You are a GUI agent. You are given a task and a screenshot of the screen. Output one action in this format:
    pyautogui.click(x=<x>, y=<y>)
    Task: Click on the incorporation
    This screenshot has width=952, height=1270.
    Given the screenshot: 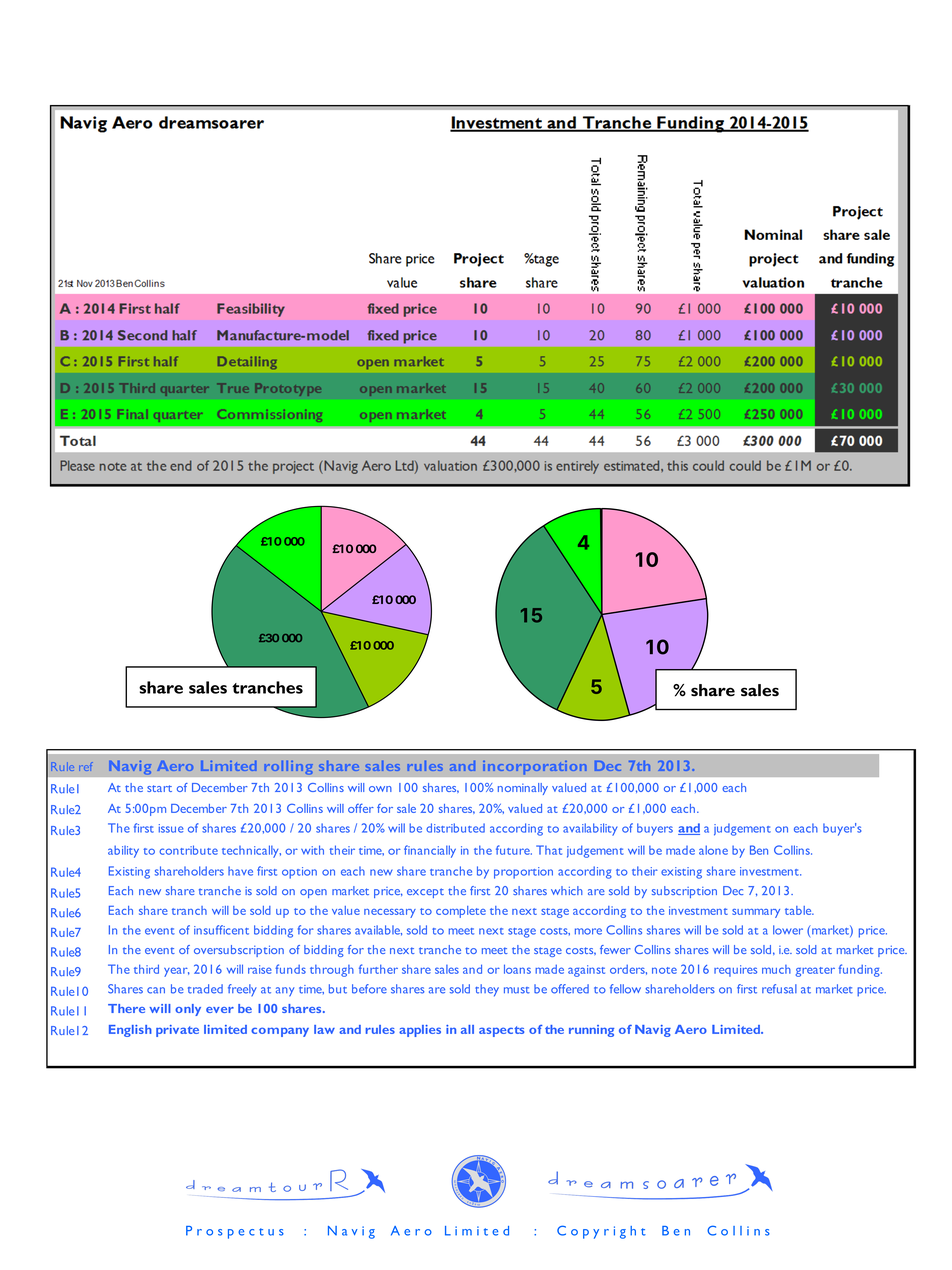 What is the action you would take?
    pyautogui.click(x=535, y=767)
